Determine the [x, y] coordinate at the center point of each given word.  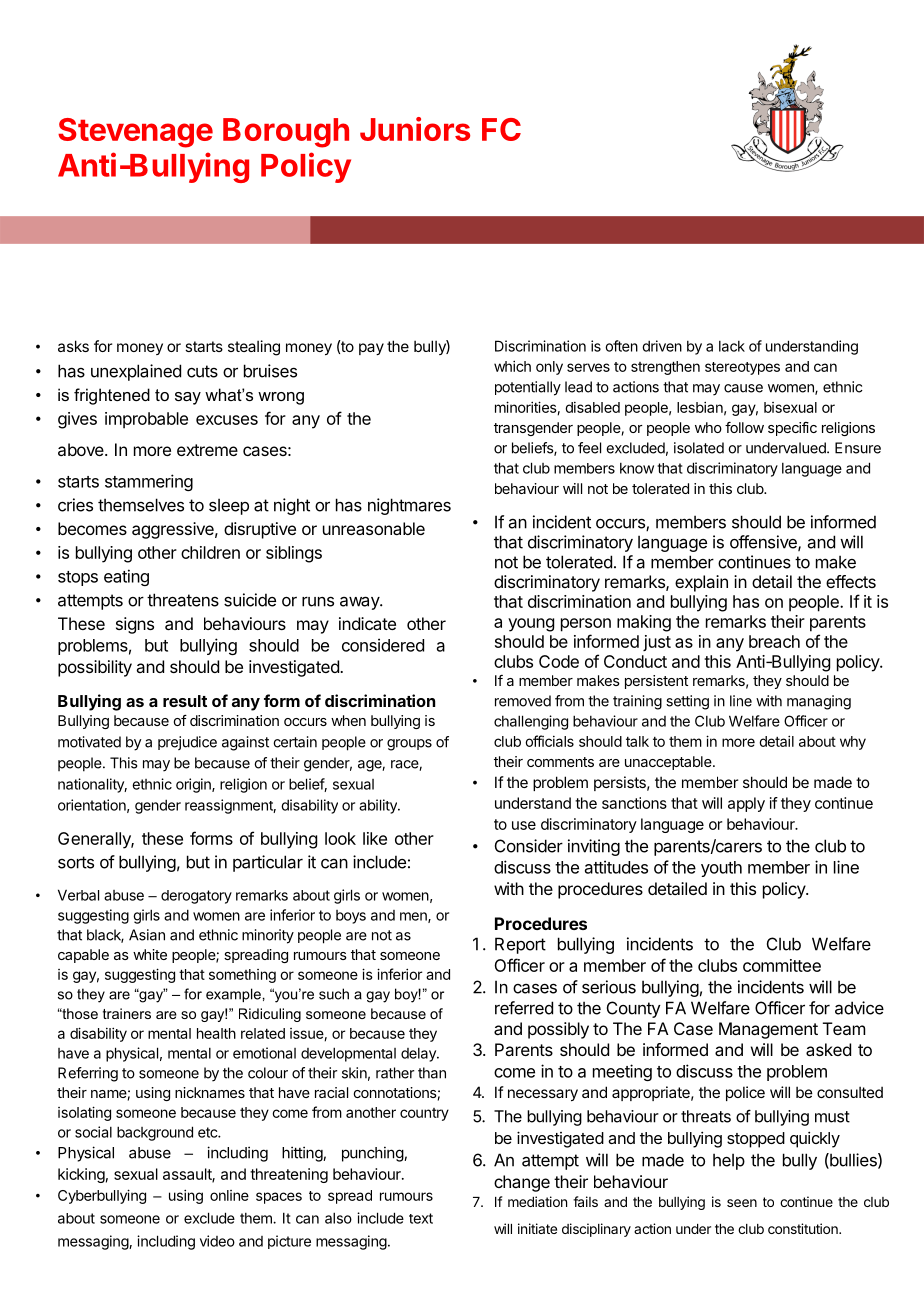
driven [662, 346]
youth [721, 869]
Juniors [415, 129]
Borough [286, 133]
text [421, 1218]
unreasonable [374, 528]
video [217, 1241]
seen [742, 1203]
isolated [699, 448]
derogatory [196, 897]
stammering [149, 482]
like [375, 838]
